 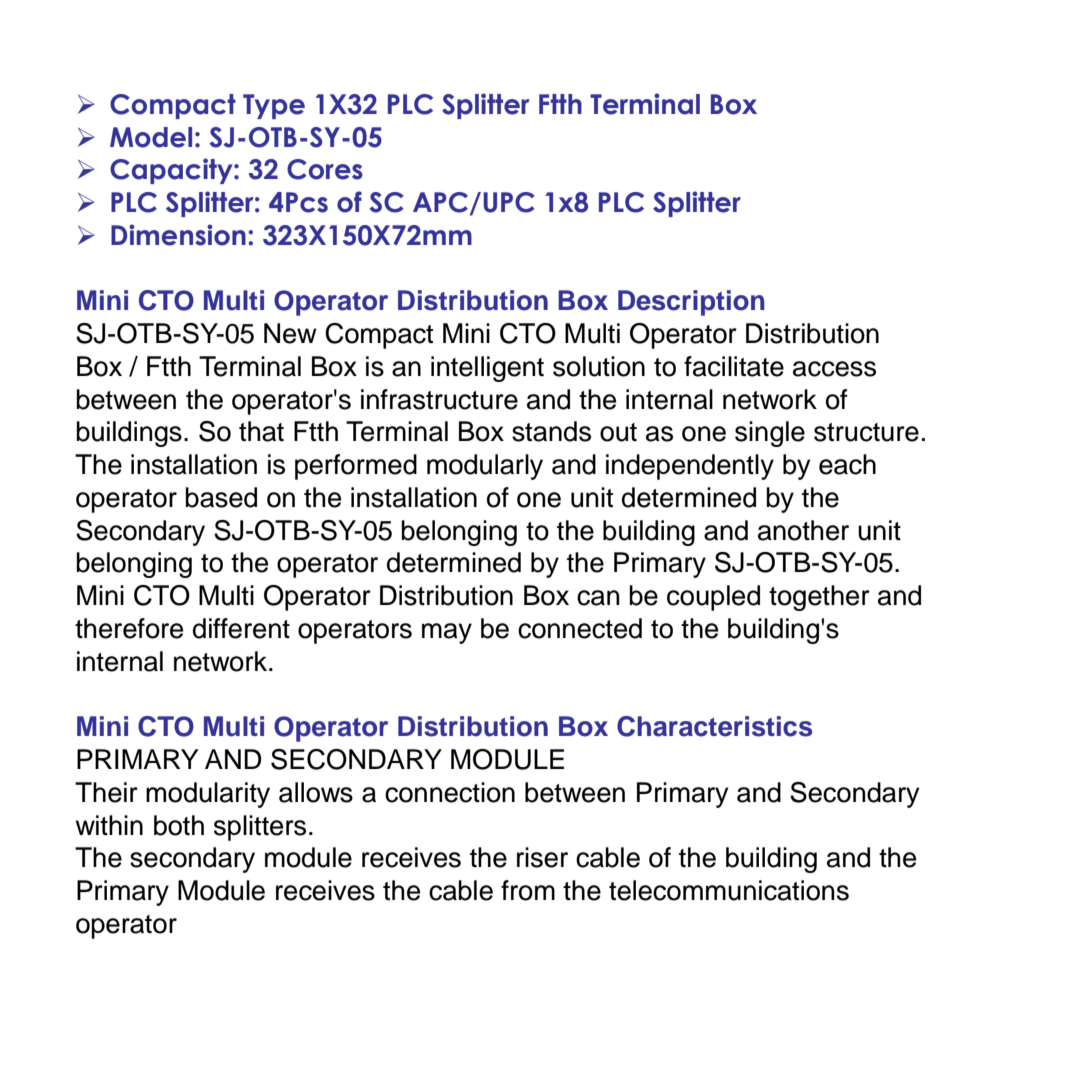 What do you see at coordinates (179, 825) in the image?
I see `both` at bounding box center [179, 825].
